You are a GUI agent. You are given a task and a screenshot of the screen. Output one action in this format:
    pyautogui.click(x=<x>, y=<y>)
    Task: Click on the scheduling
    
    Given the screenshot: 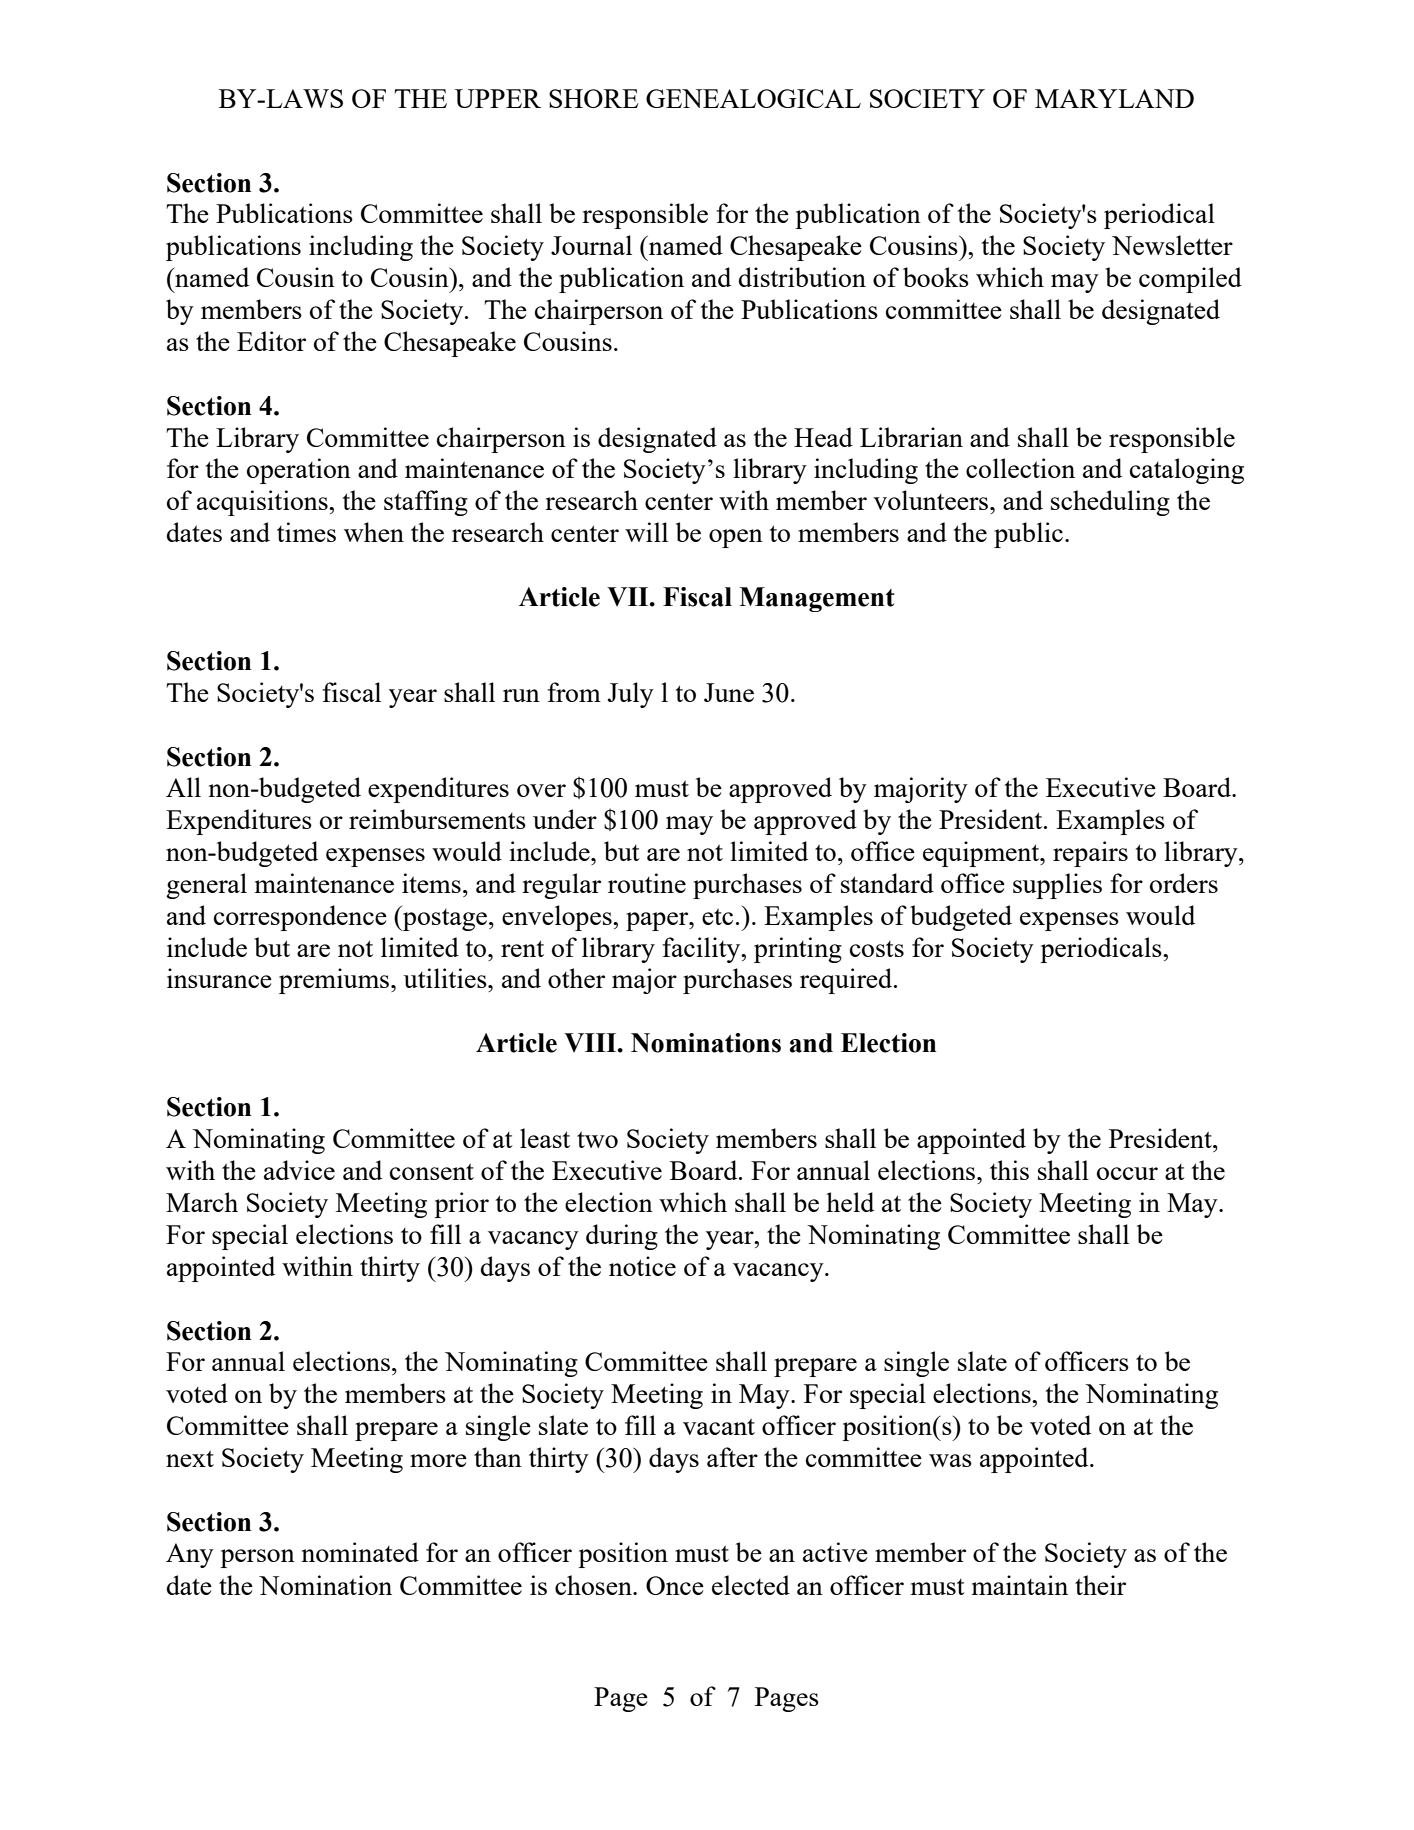 What is the action you would take?
    pyautogui.click(x=1110, y=503)
